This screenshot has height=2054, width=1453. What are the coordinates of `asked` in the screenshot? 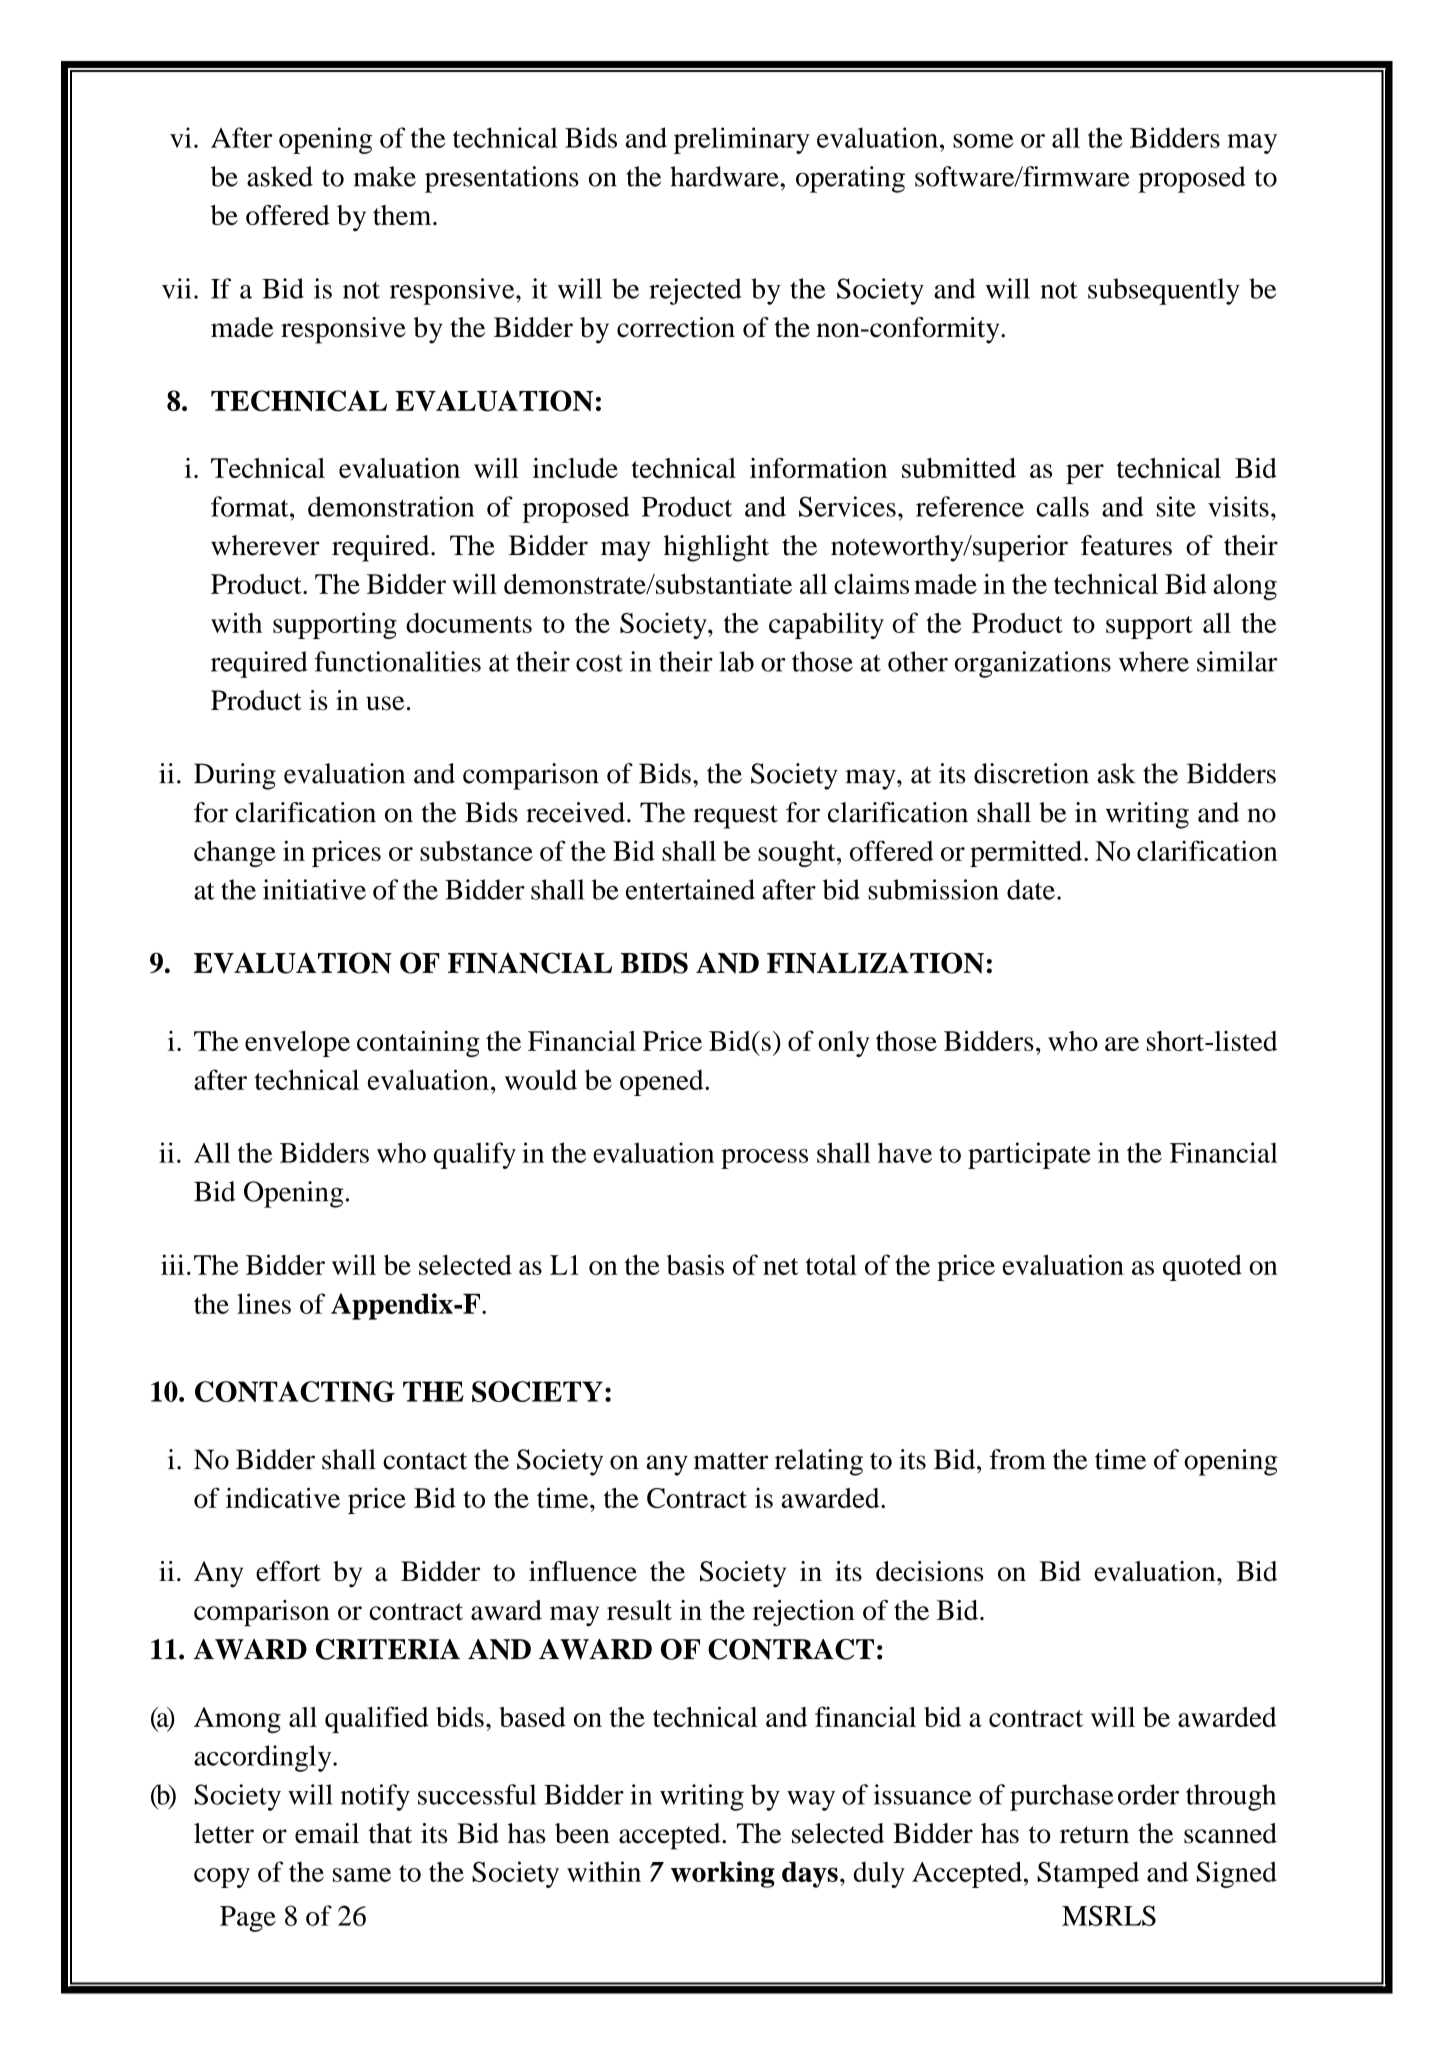 It's located at (280, 176).
